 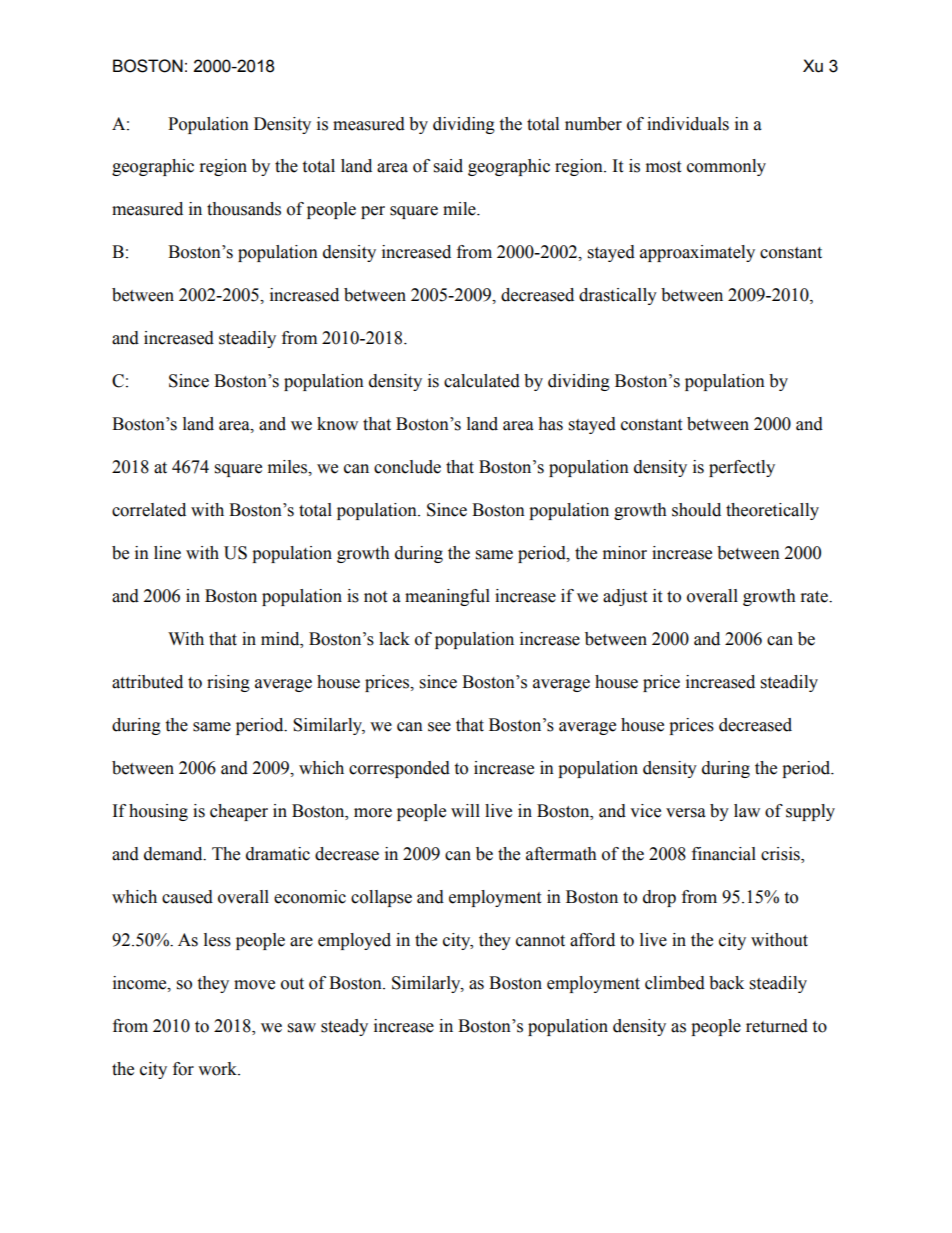 I want to click on thousands, so click(x=244, y=209).
